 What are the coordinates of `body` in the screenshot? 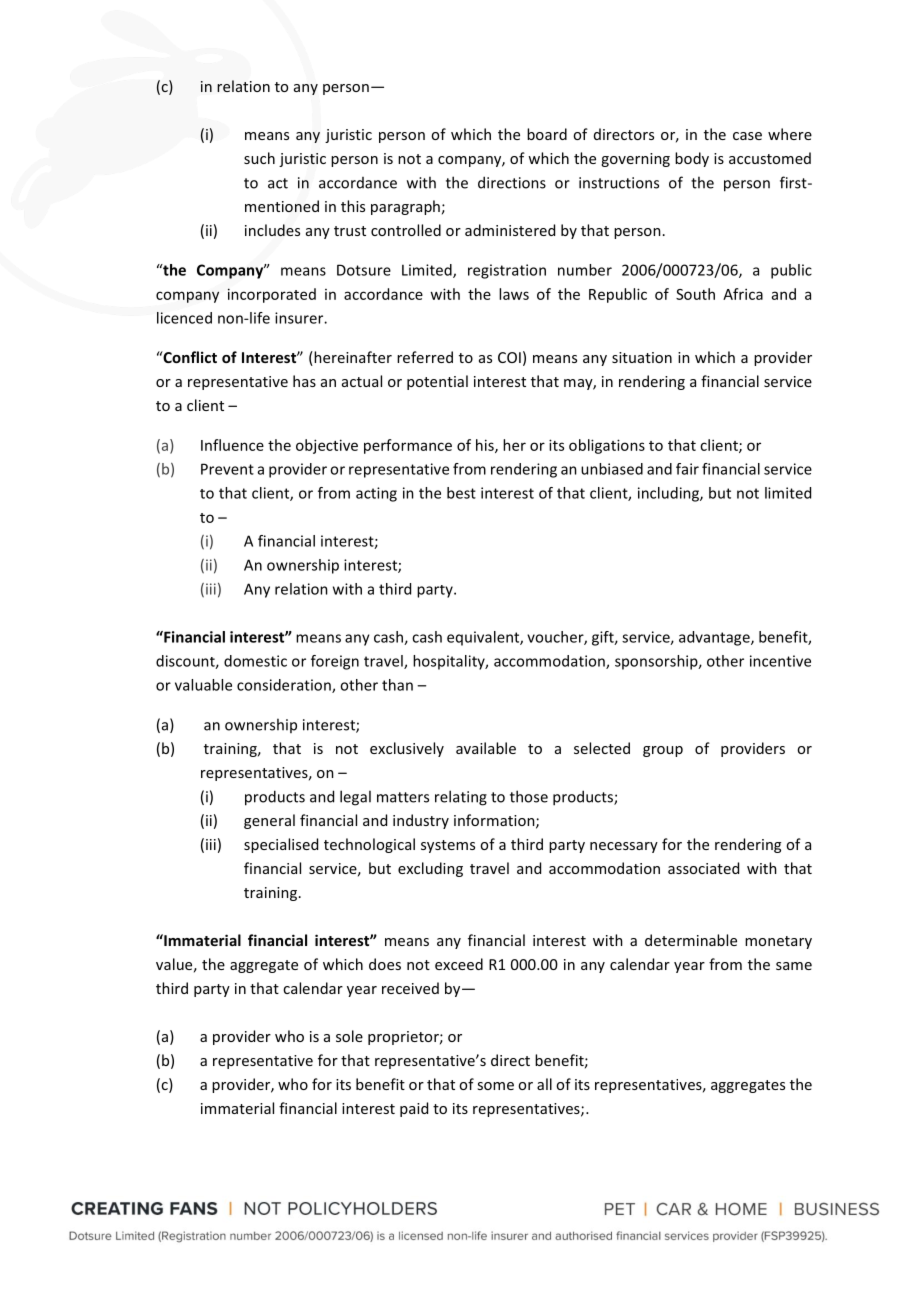 It's located at (692, 159).
